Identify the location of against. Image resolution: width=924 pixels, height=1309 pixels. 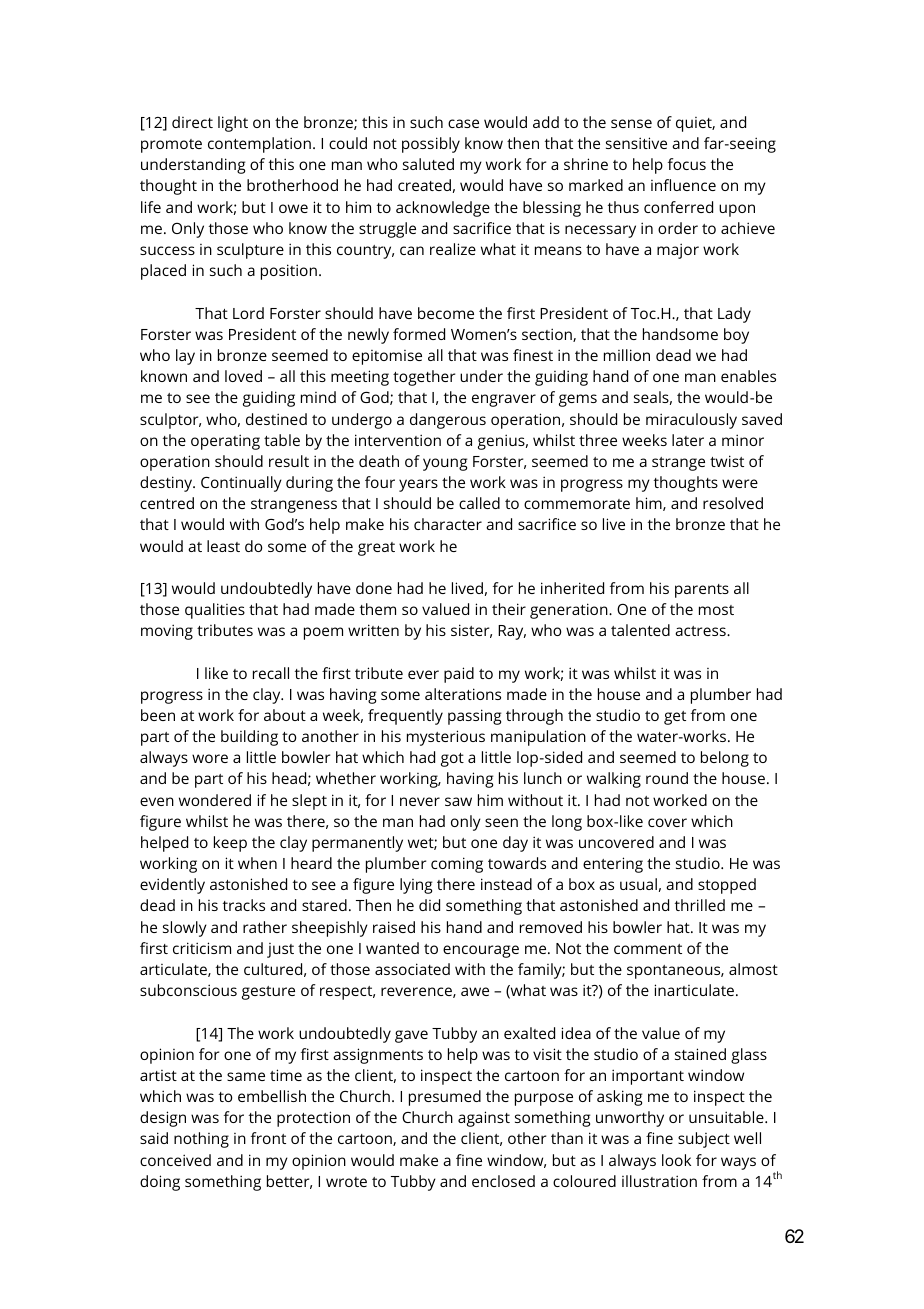
(484, 1119).
